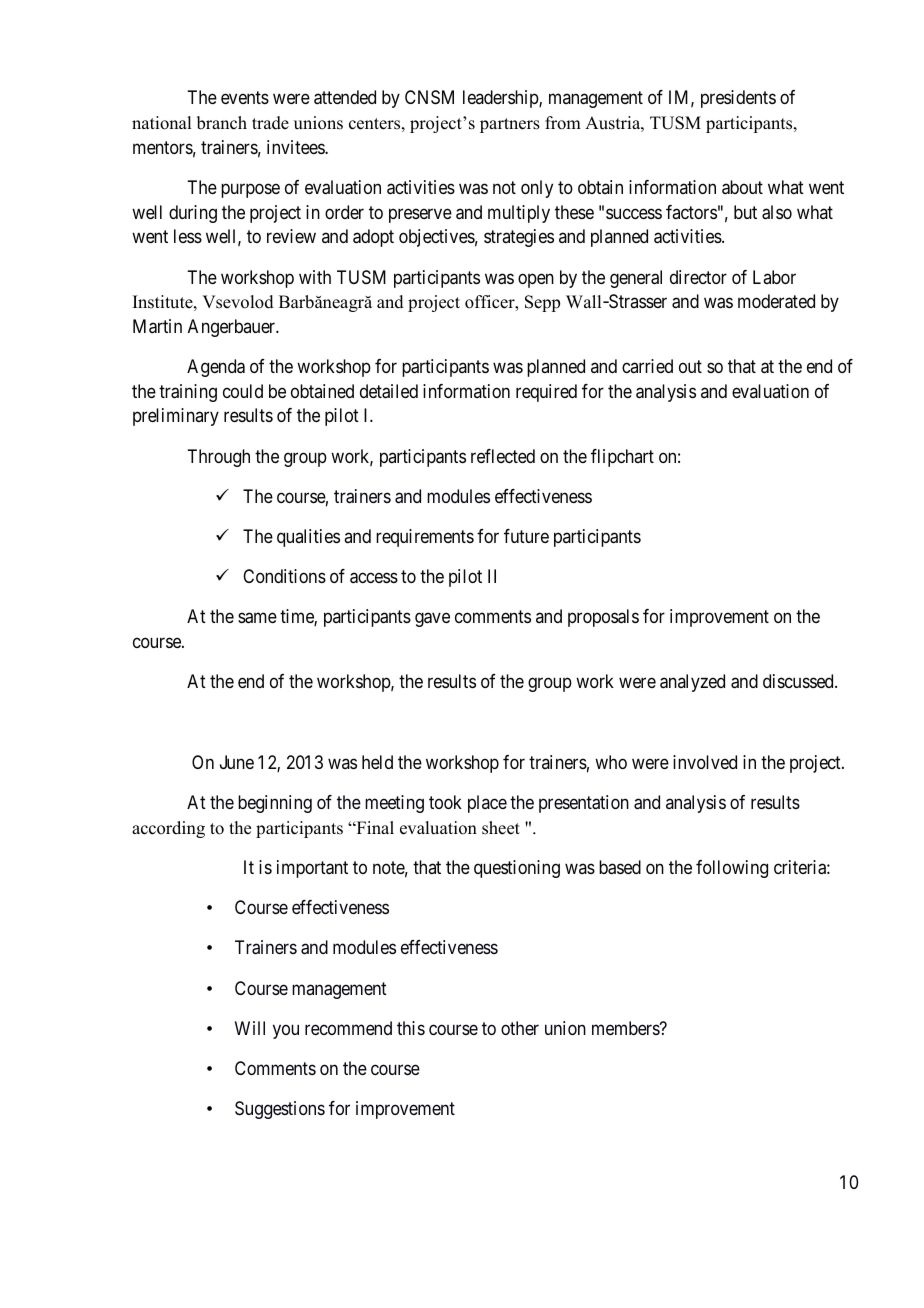 Image resolution: width=924 pixels, height=1308 pixels. What do you see at coordinates (237, 762) in the screenshot?
I see `June` at bounding box center [237, 762].
